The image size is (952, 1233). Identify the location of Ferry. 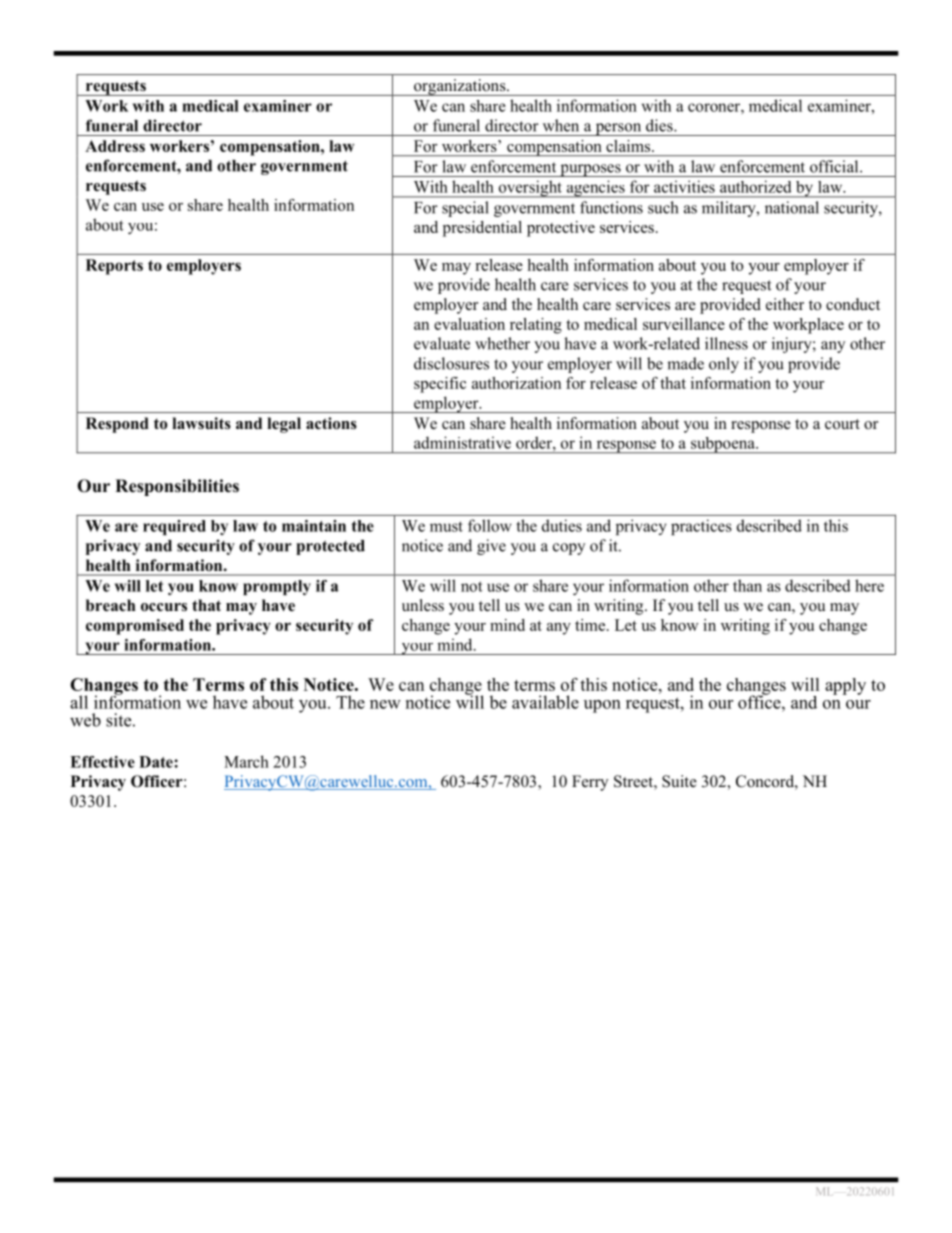
(590, 783).
